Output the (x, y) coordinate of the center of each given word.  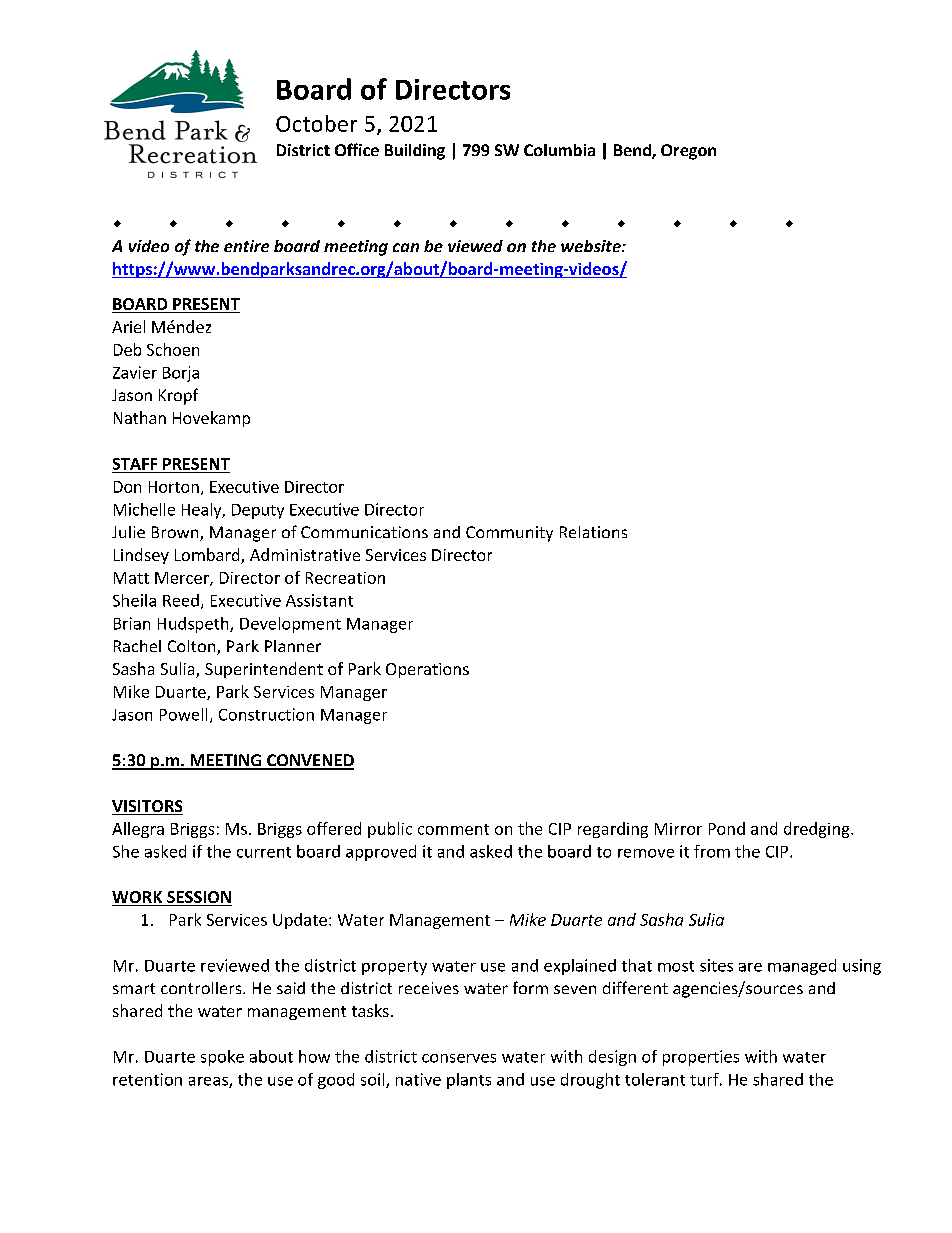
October (316, 123)
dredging (818, 830)
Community (509, 534)
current (264, 852)
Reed (181, 600)
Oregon (688, 152)
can (406, 247)
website (592, 246)
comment (453, 829)
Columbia (559, 150)
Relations (593, 532)
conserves (459, 1058)
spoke (222, 1058)
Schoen (173, 349)
